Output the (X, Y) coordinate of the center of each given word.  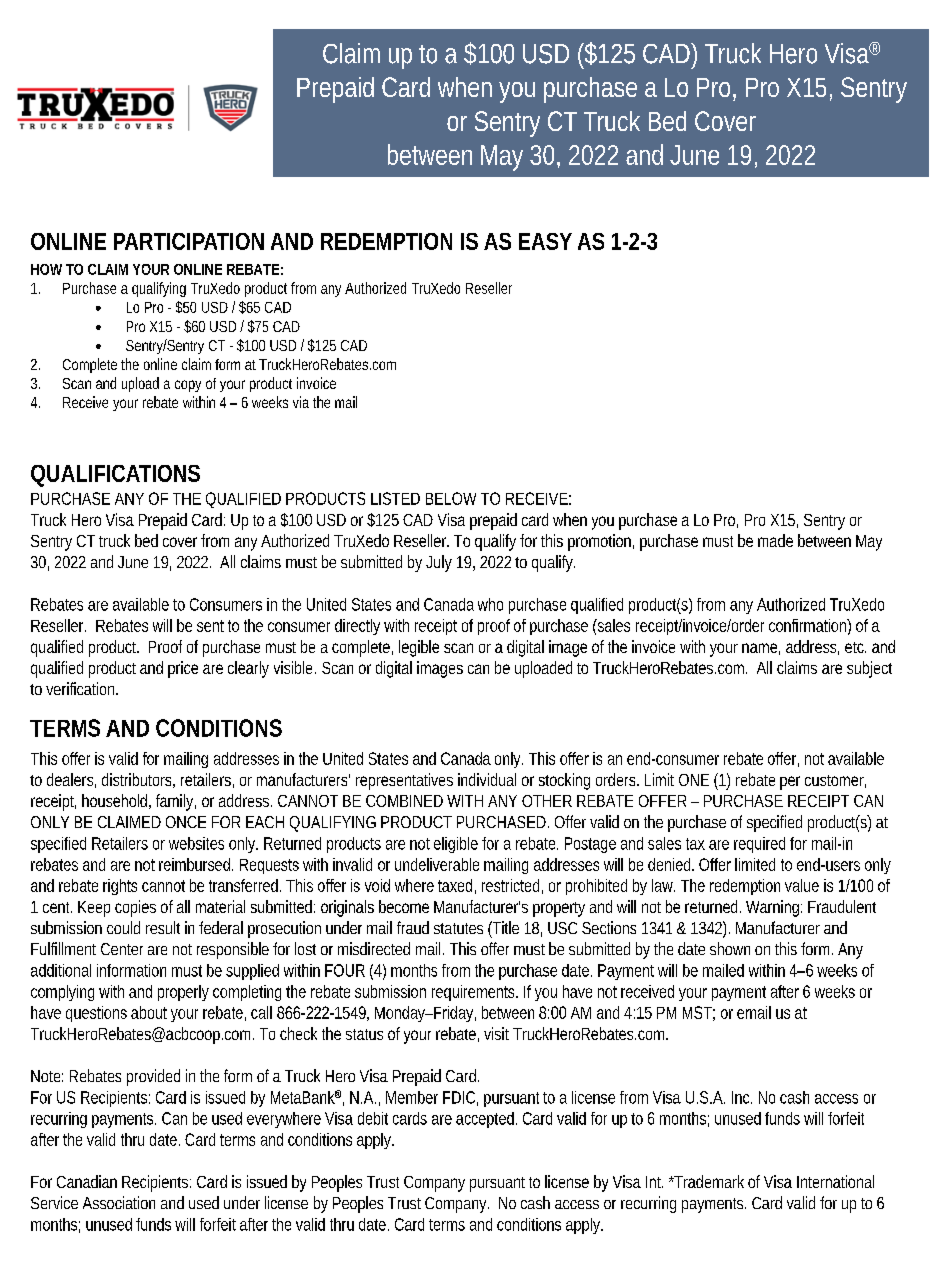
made (775, 540)
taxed (457, 886)
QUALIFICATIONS (115, 474)
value (802, 885)
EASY (545, 241)
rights (120, 887)
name (761, 649)
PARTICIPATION (189, 241)
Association (119, 1202)
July (439, 563)
